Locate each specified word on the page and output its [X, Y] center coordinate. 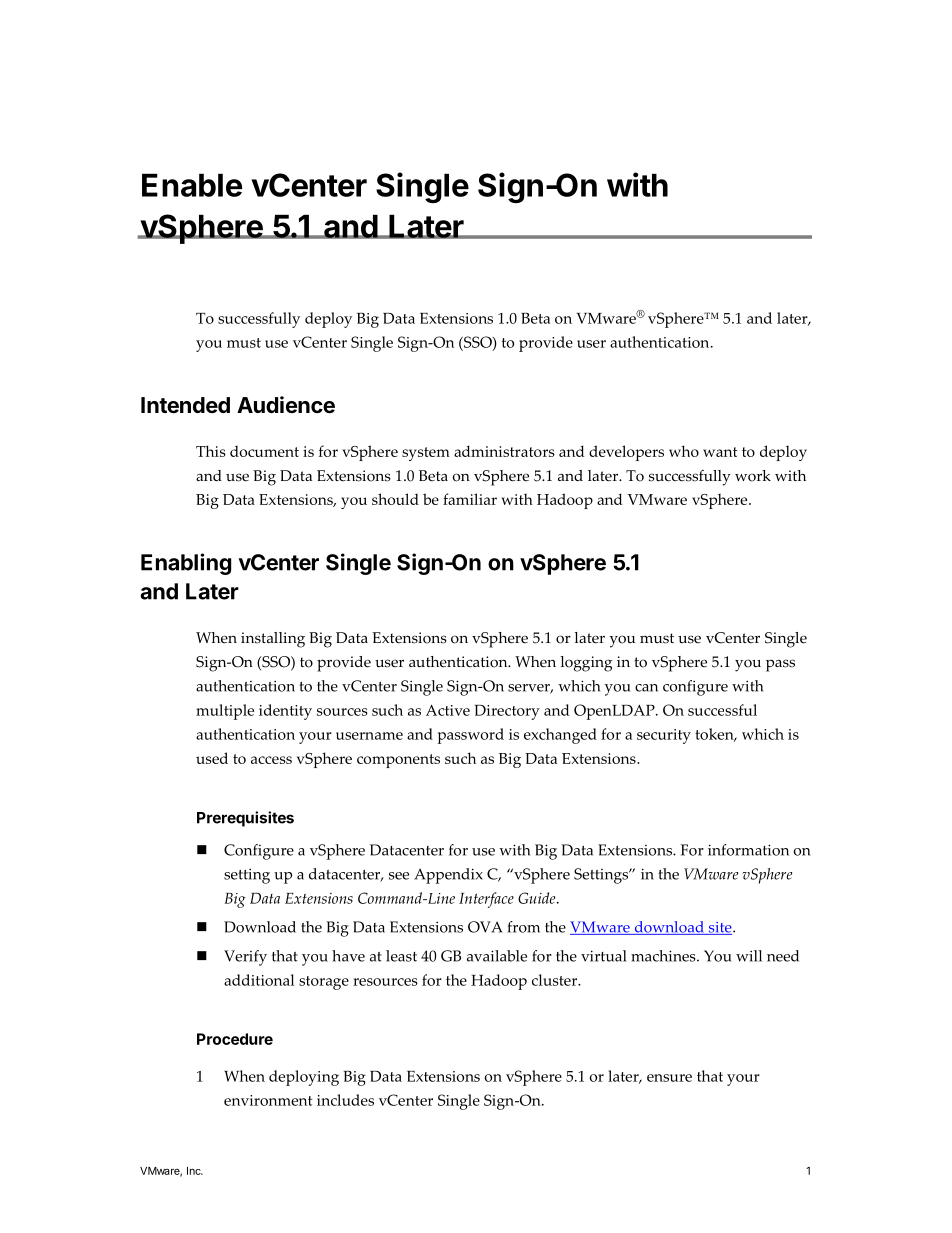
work [753, 476]
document [264, 451]
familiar [470, 499]
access [271, 760]
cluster [556, 980]
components [398, 761]
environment [268, 1100]
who [684, 451]
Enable [192, 185]
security [664, 736]
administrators [504, 451]
